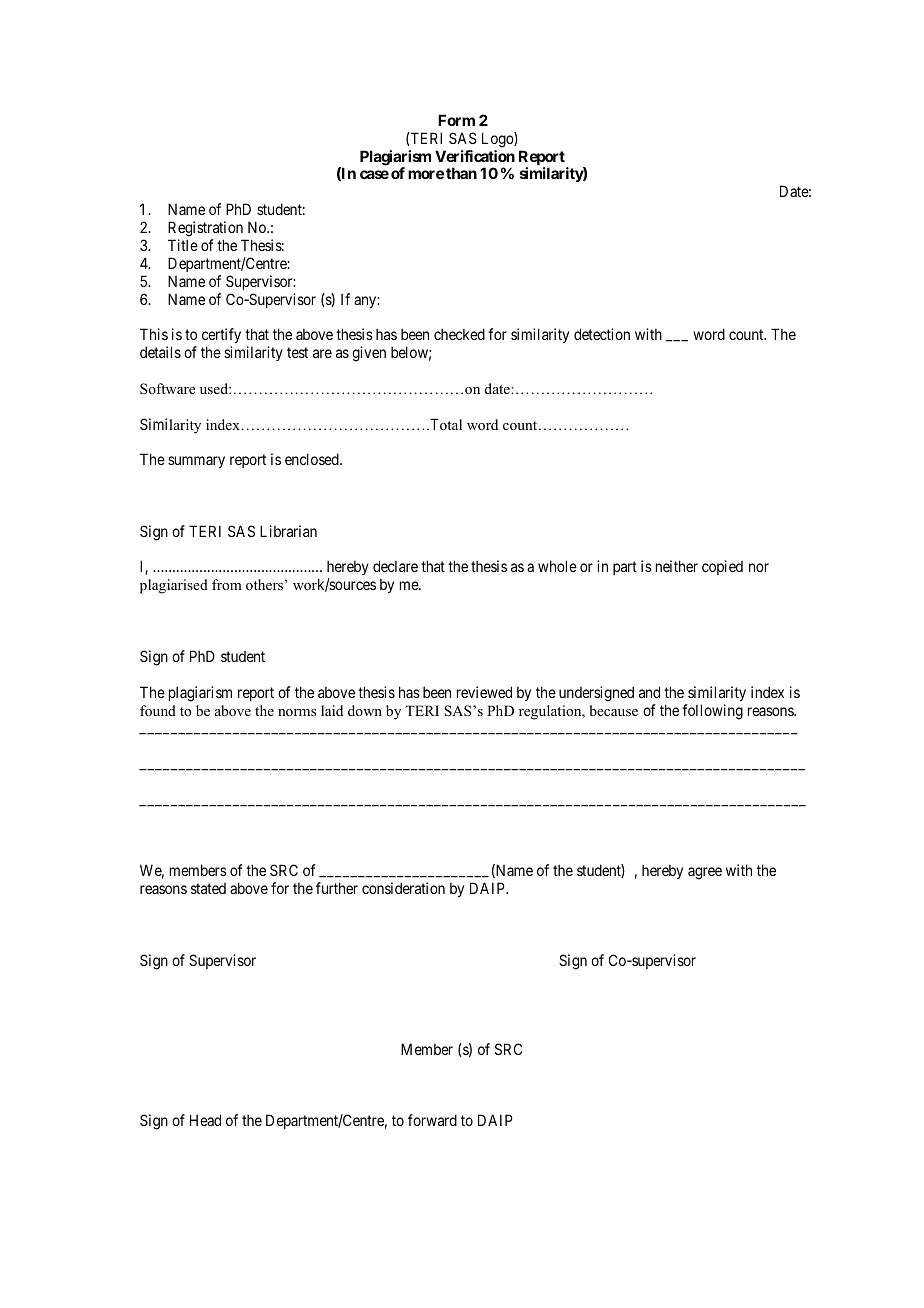 The image size is (924, 1308). Describe the element at coordinates (677, 566) in the screenshot. I see `neither` at that location.
